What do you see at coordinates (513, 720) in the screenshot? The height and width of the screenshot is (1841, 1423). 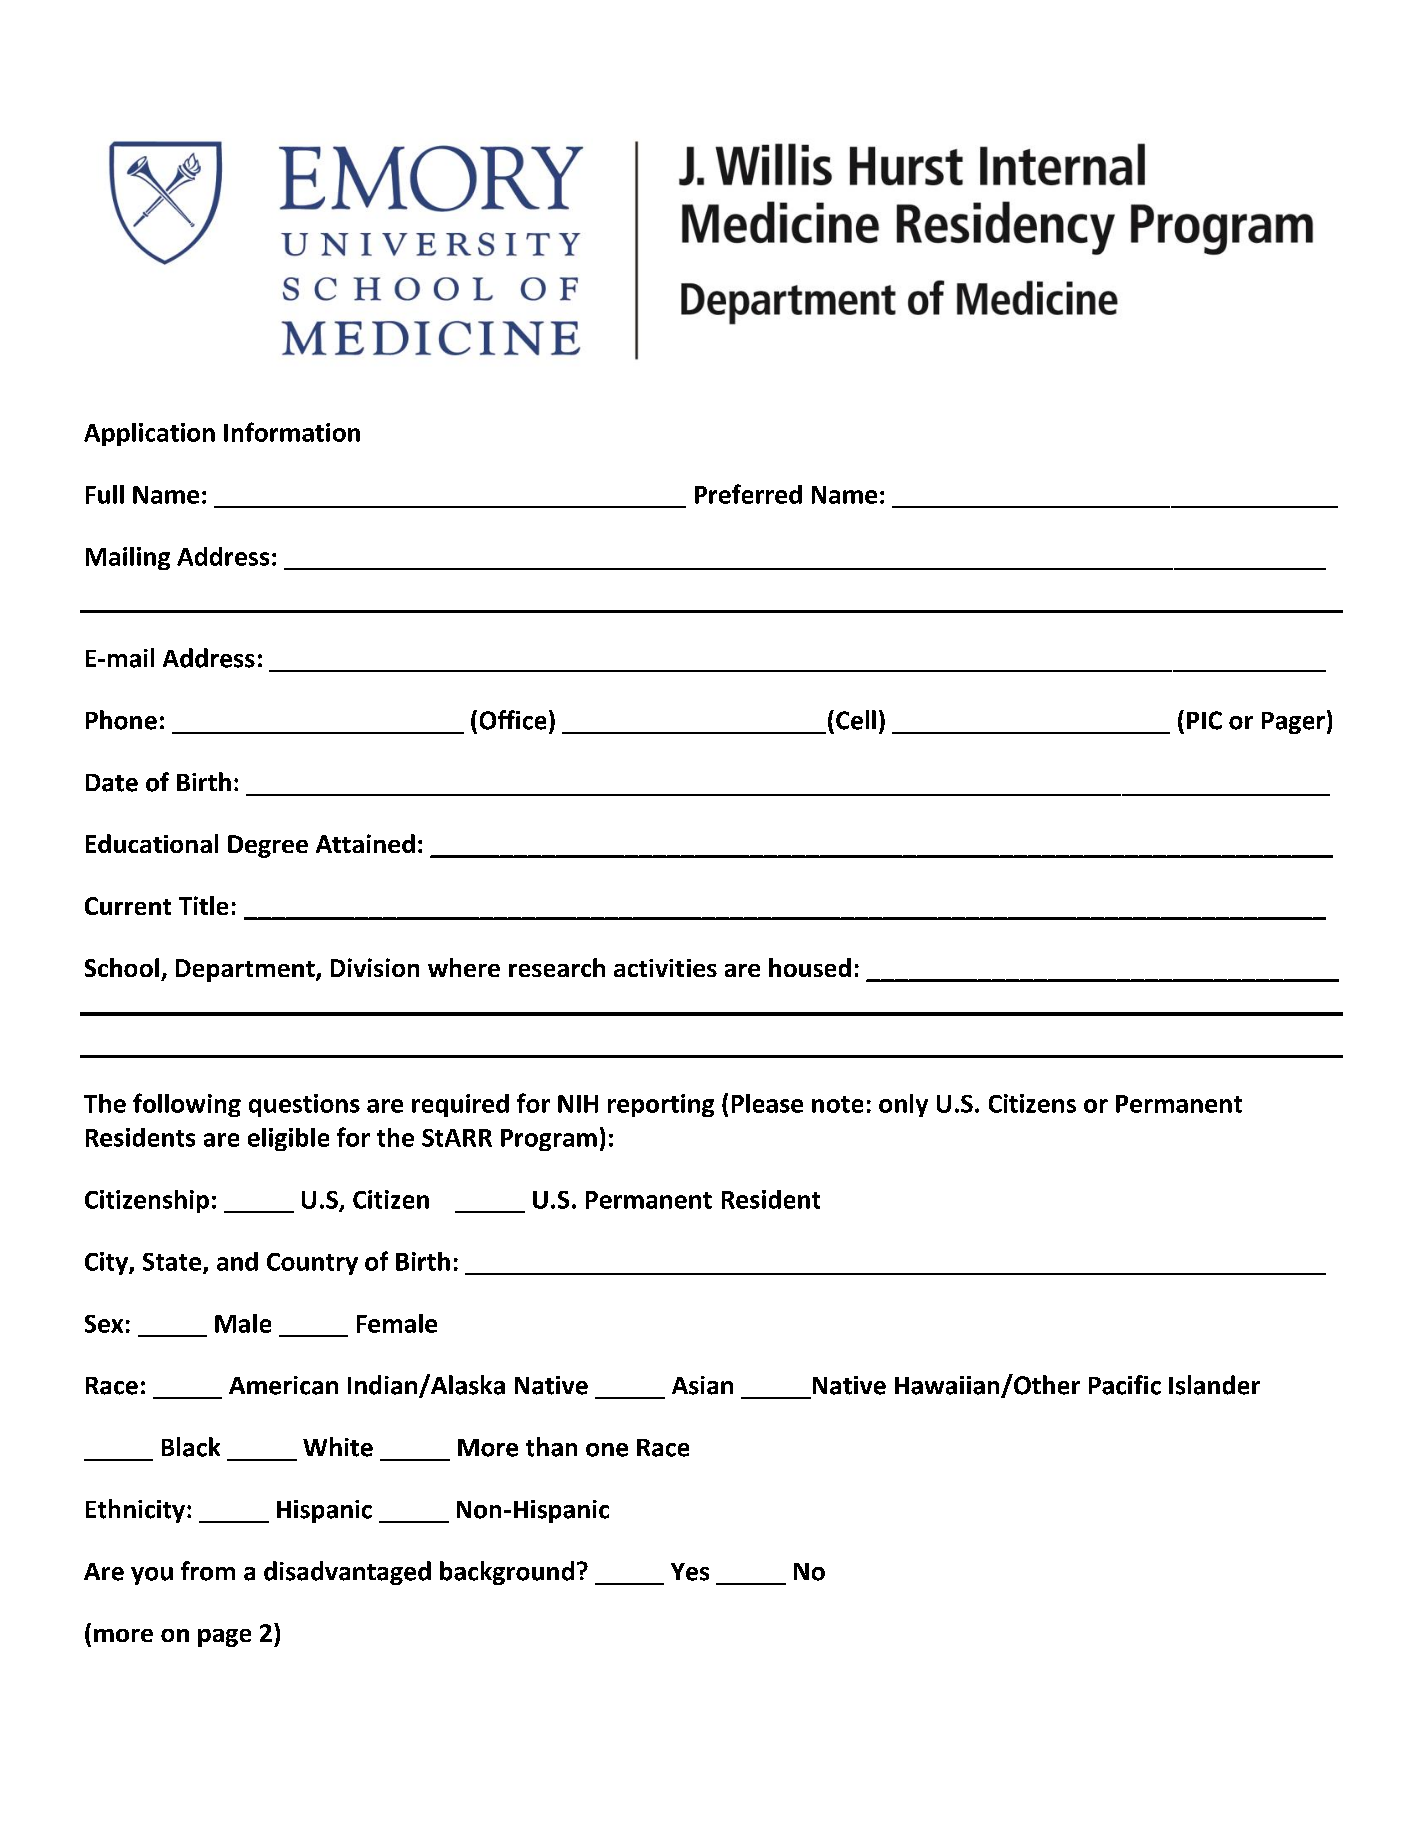 I see `Office` at bounding box center [513, 720].
